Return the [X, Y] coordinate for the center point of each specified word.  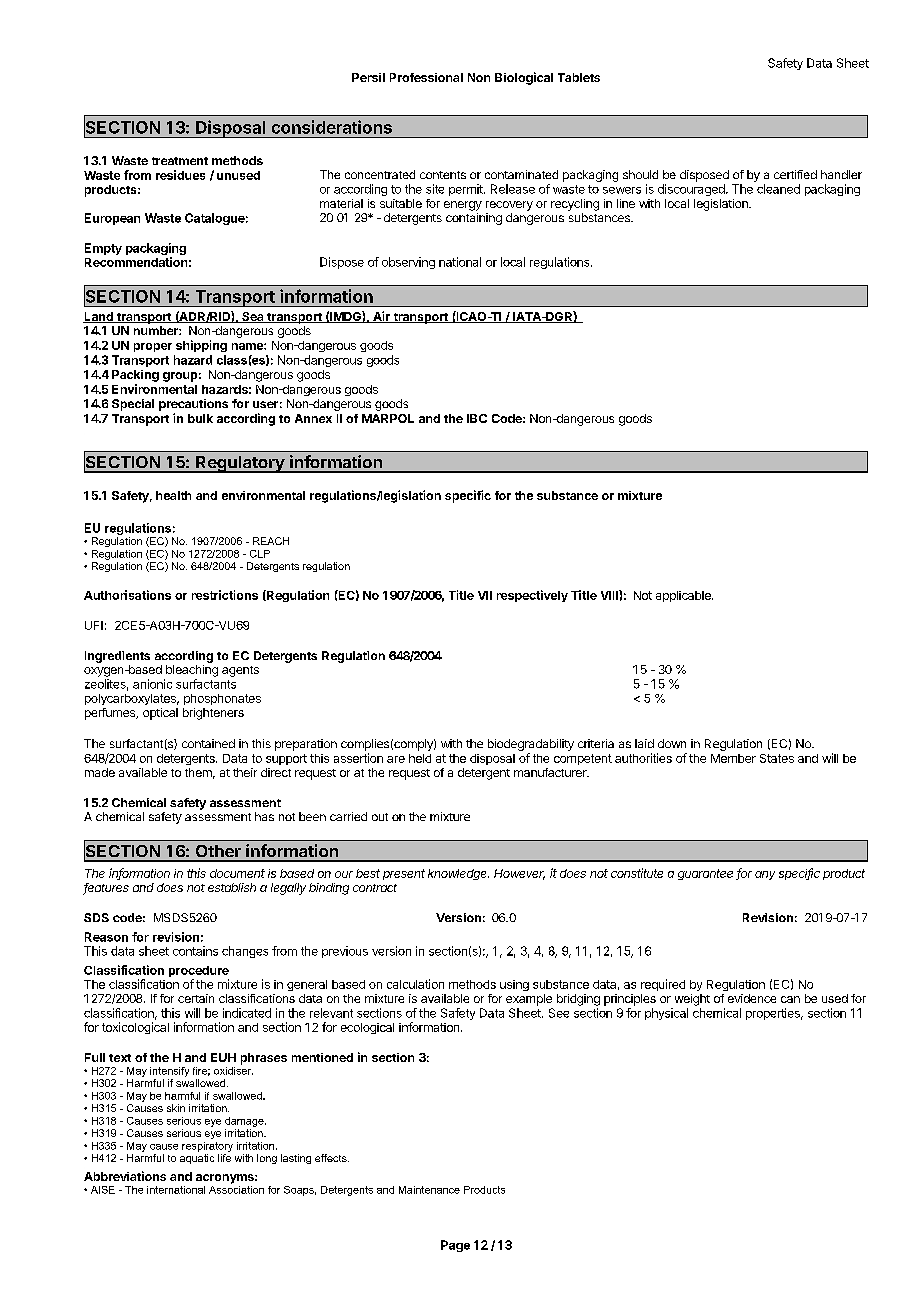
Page [455, 1246]
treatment [180, 161]
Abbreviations [125, 1176]
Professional [426, 77]
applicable [684, 596]
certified [795, 174]
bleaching [192, 671]
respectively [532, 596]
